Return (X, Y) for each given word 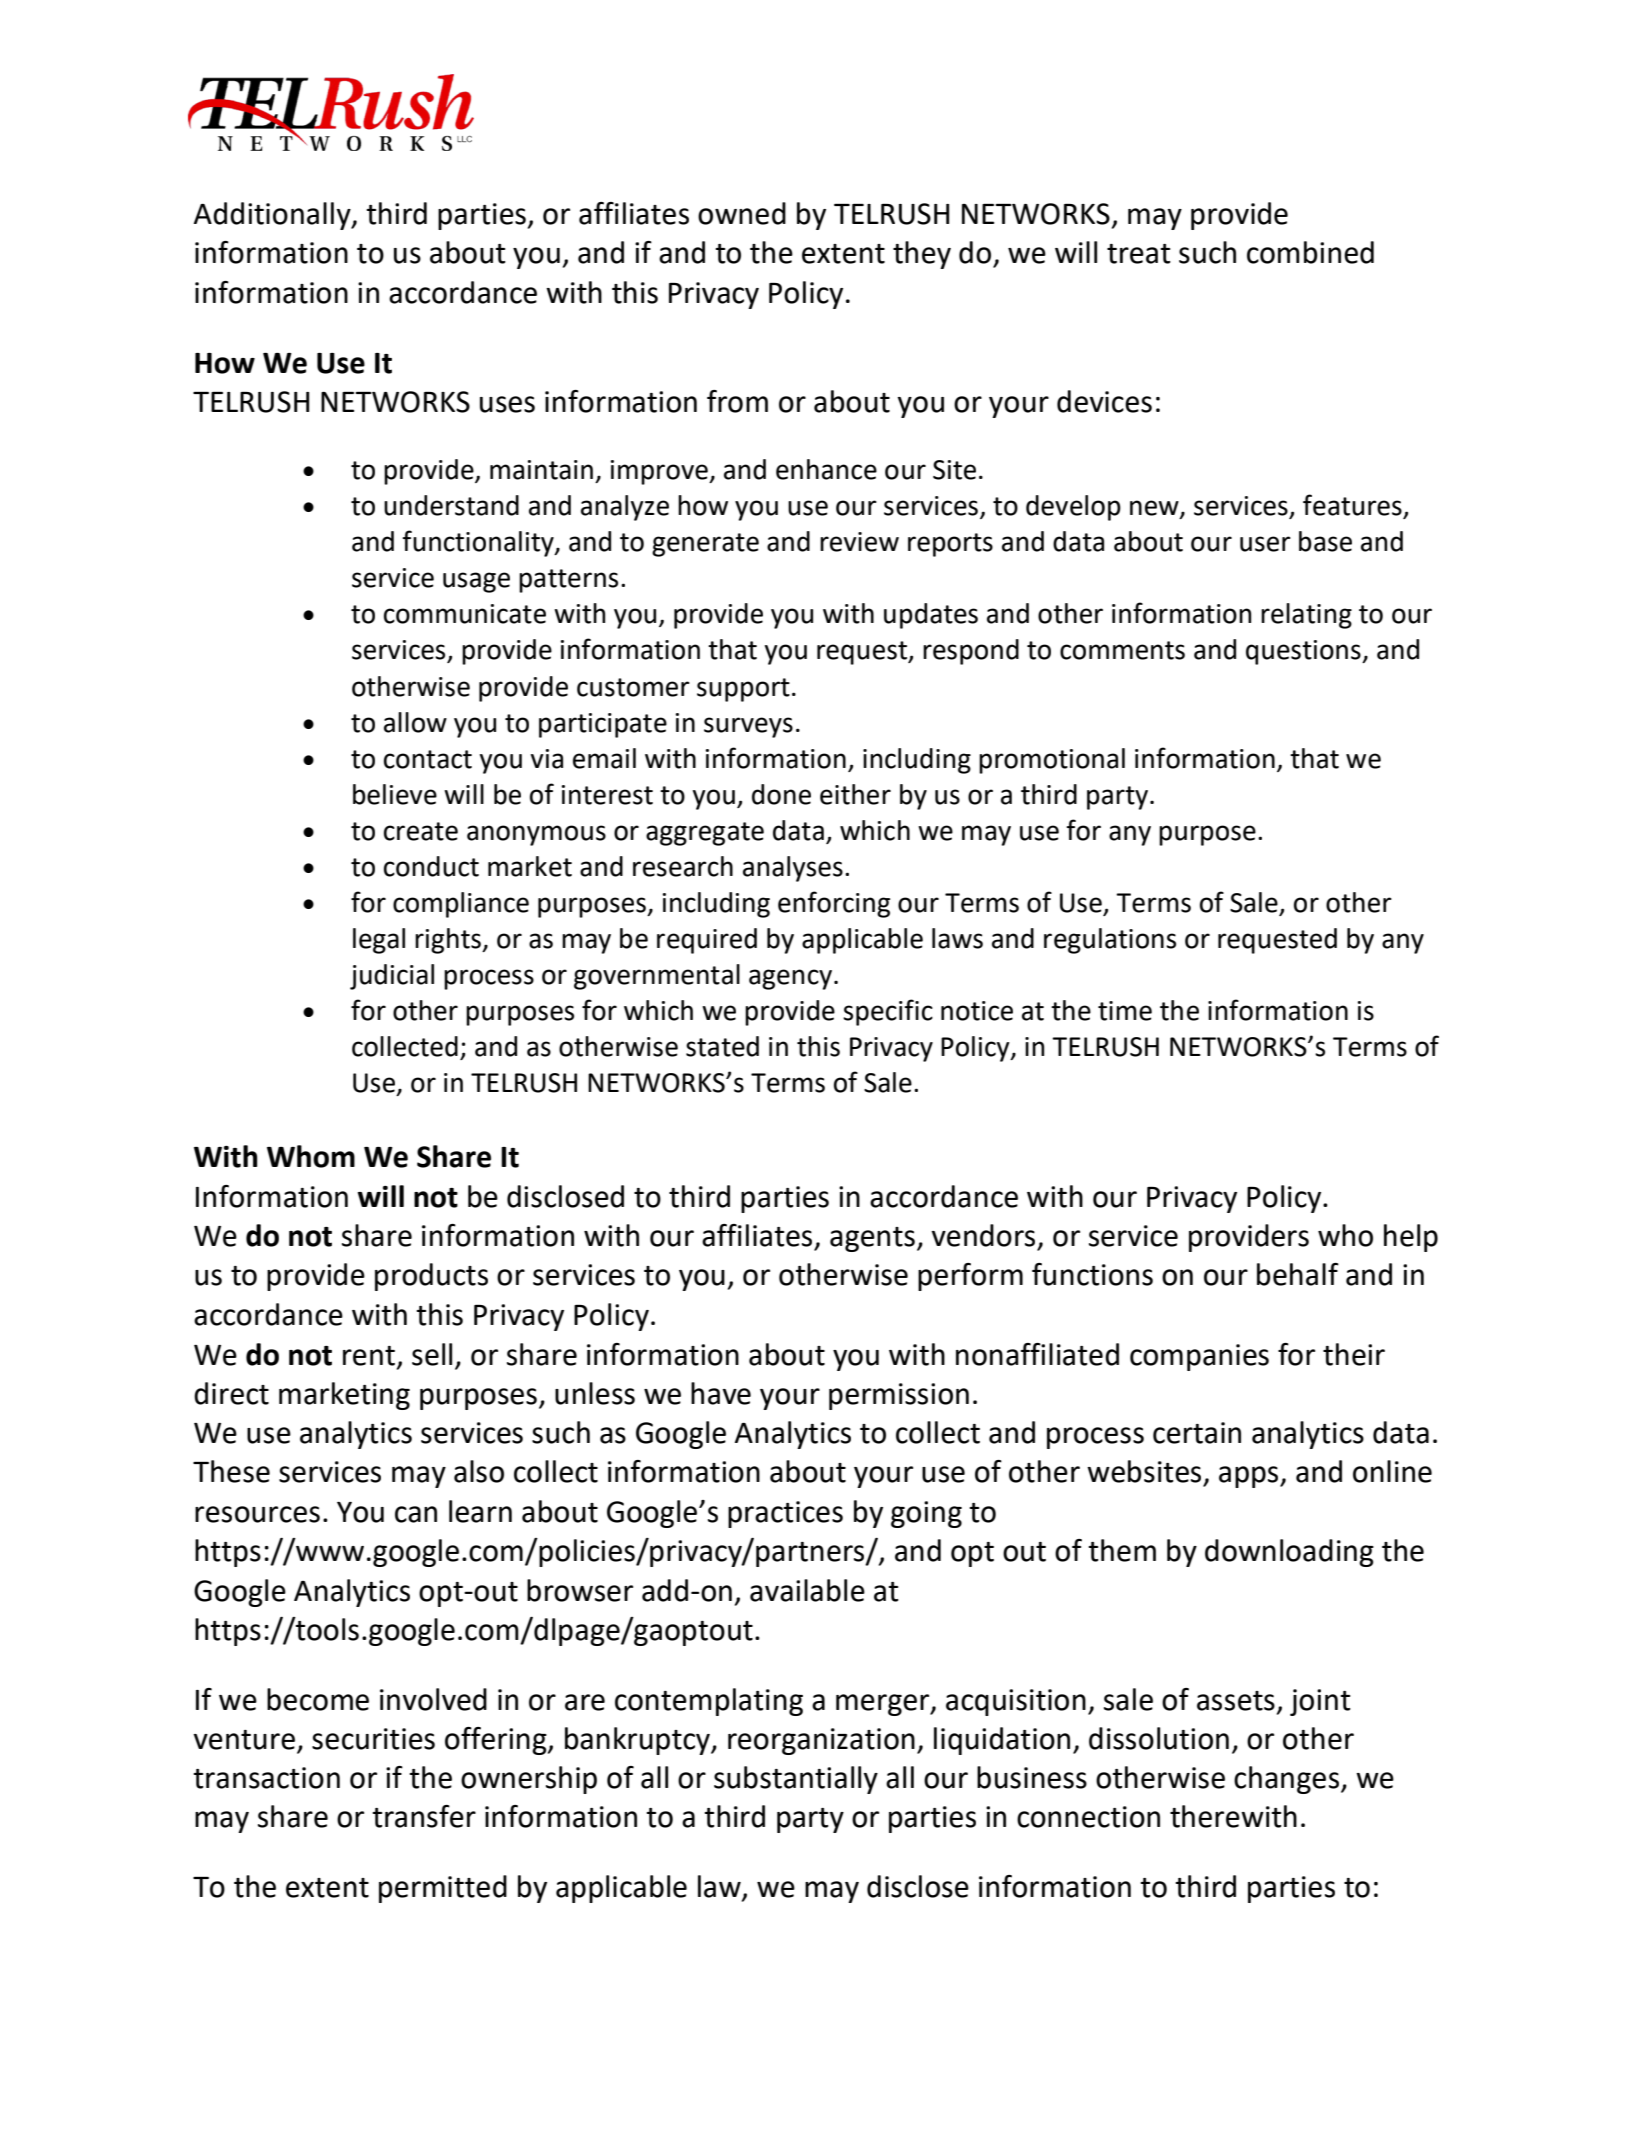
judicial (392, 977)
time (1125, 1011)
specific (888, 1012)
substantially (796, 1780)
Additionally (273, 216)
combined (1310, 252)
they (922, 255)
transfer (424, 1816)
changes (1286, 1780)
